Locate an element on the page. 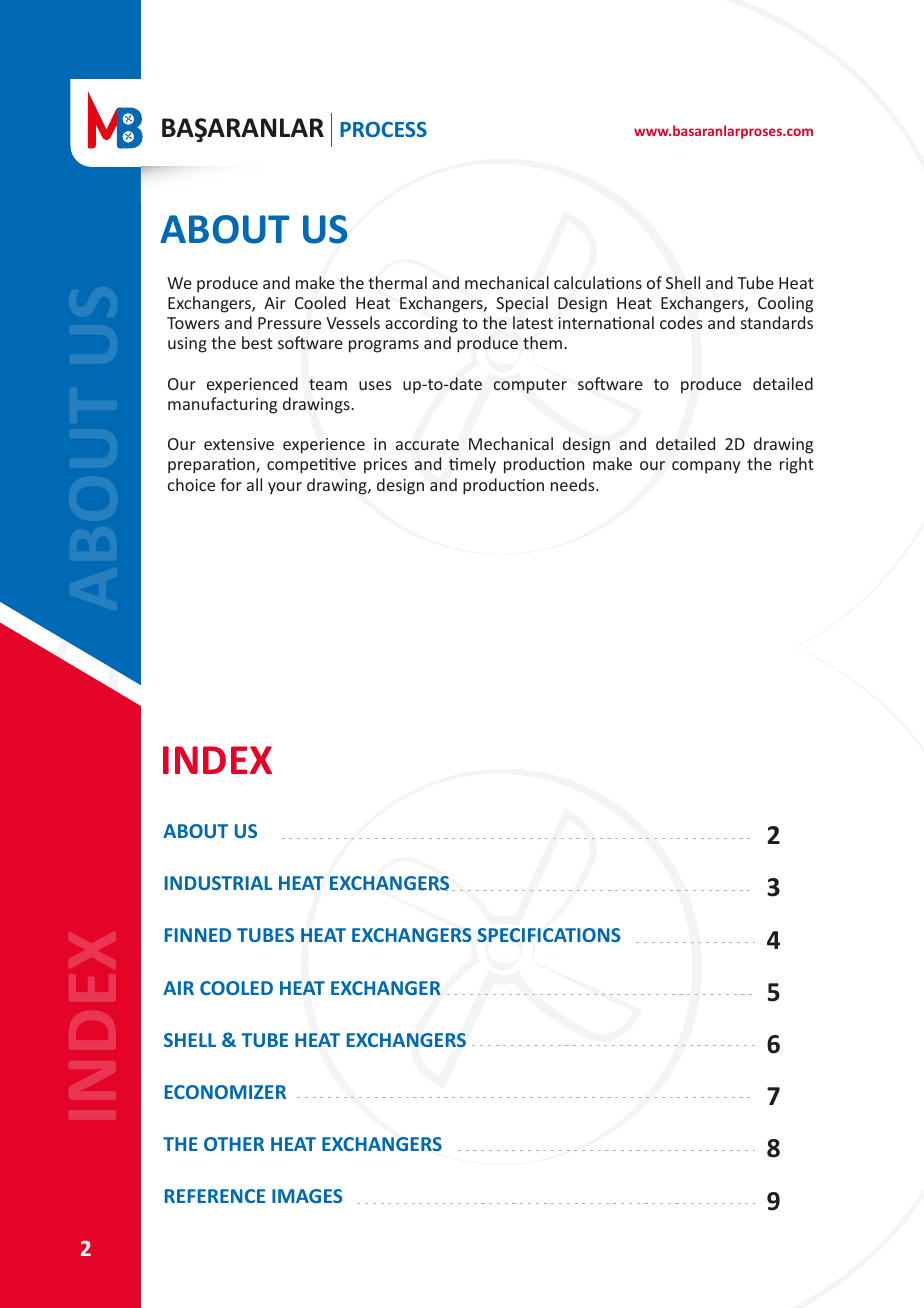  OTHER is located at coordinates (234, 1144).
